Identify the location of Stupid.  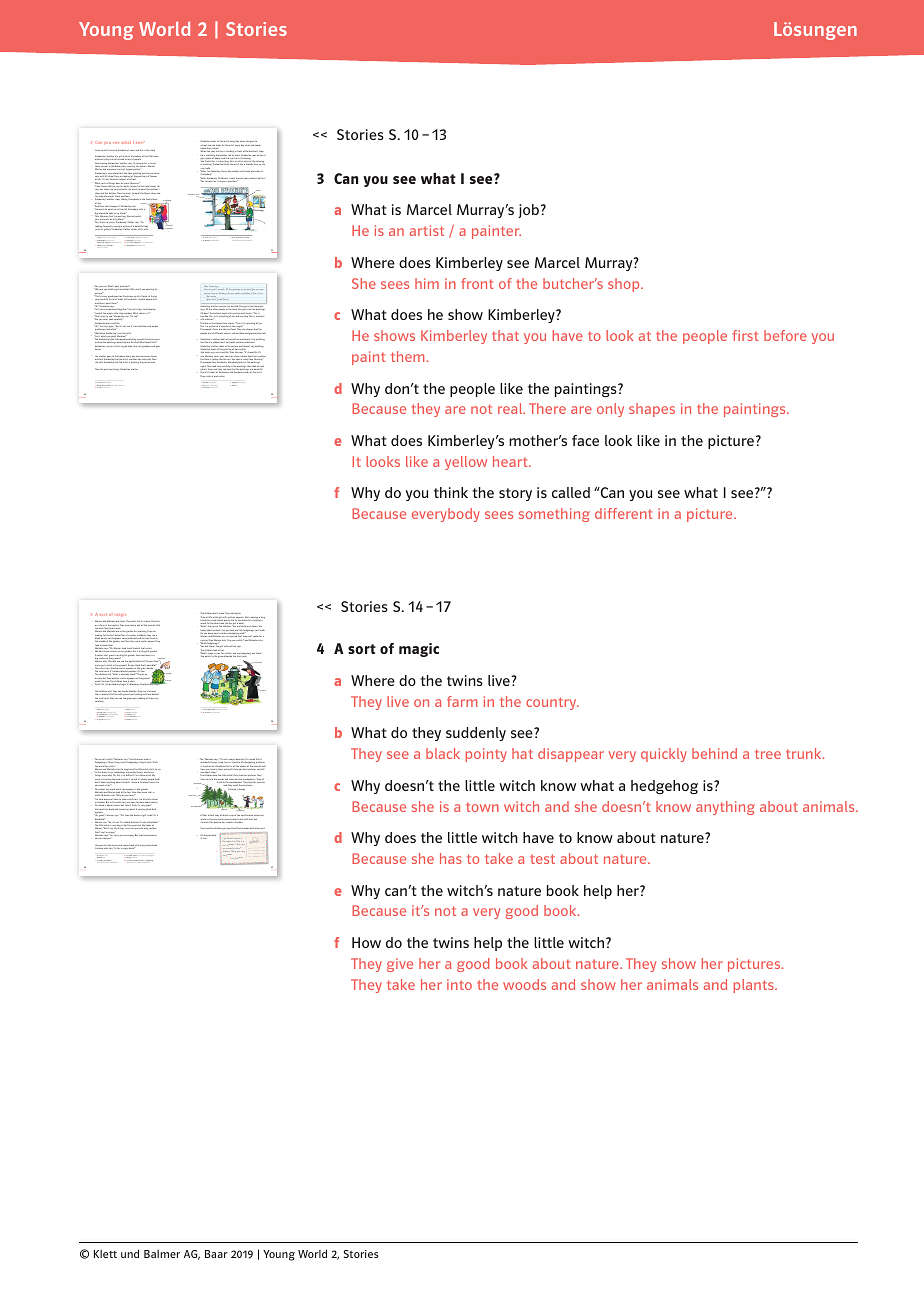
(143, 684).
